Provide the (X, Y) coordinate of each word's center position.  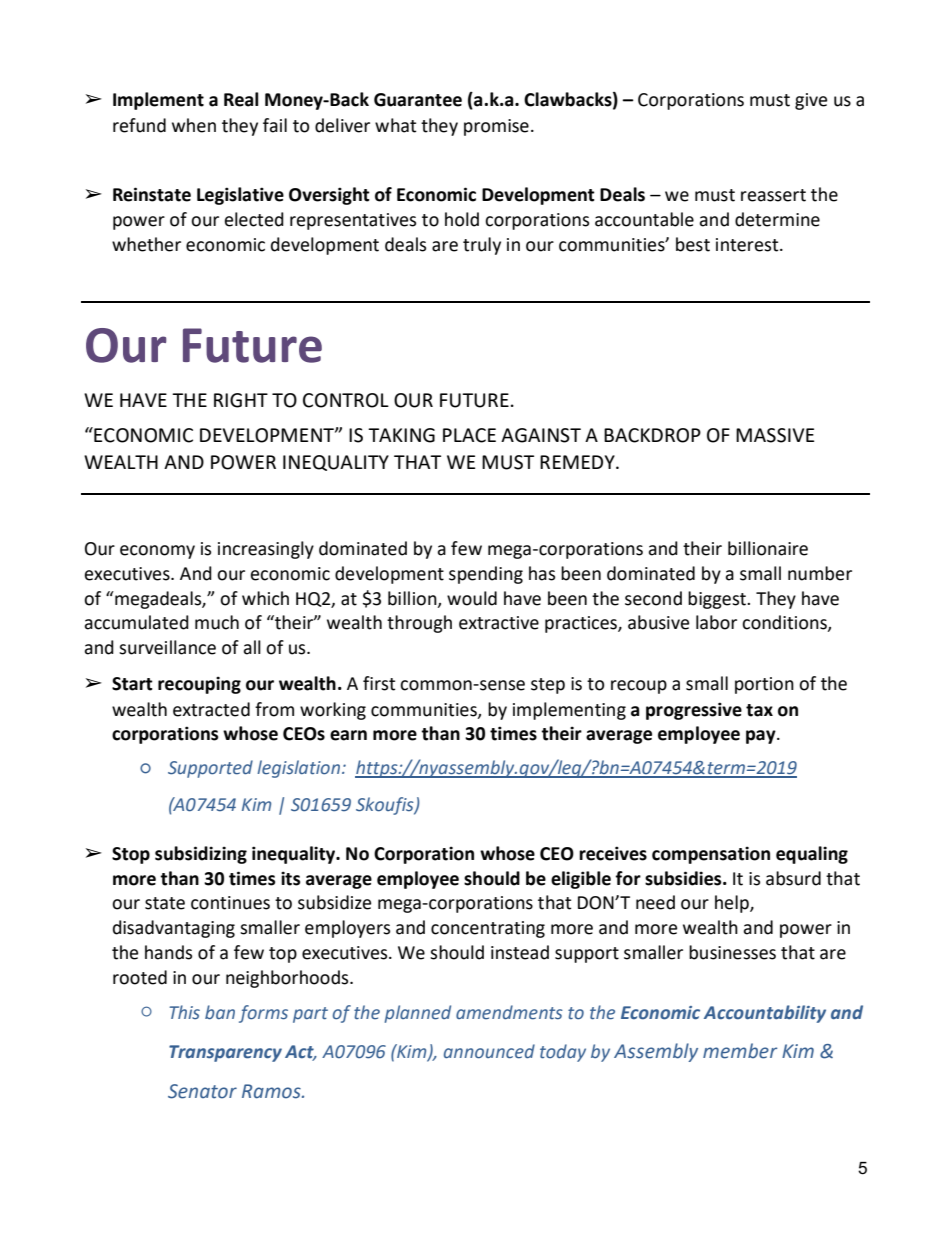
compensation (711, 855)
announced (489, 1051)
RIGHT (241, 400)
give (811, 101)
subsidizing (201, 855)
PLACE (469, 435)
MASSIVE (775, 435)
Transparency (225, 1053)
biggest (718, 600)
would (472, 598)
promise (496, 127)
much (217, 622)
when (194, 125)
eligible (581, 880)
